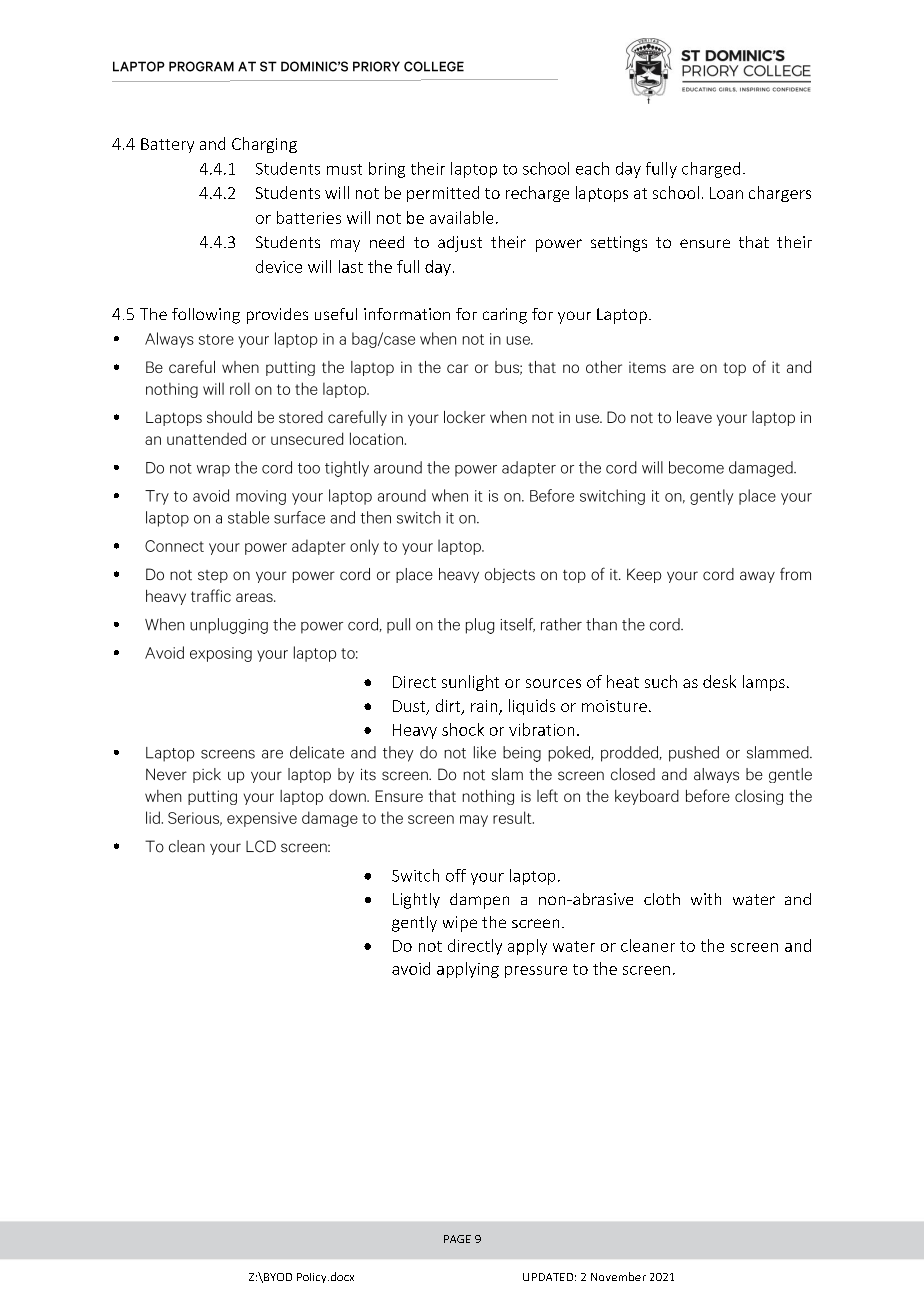  Describe the element at coordinates (485, 707) in the page. I see `rain` at that location.
